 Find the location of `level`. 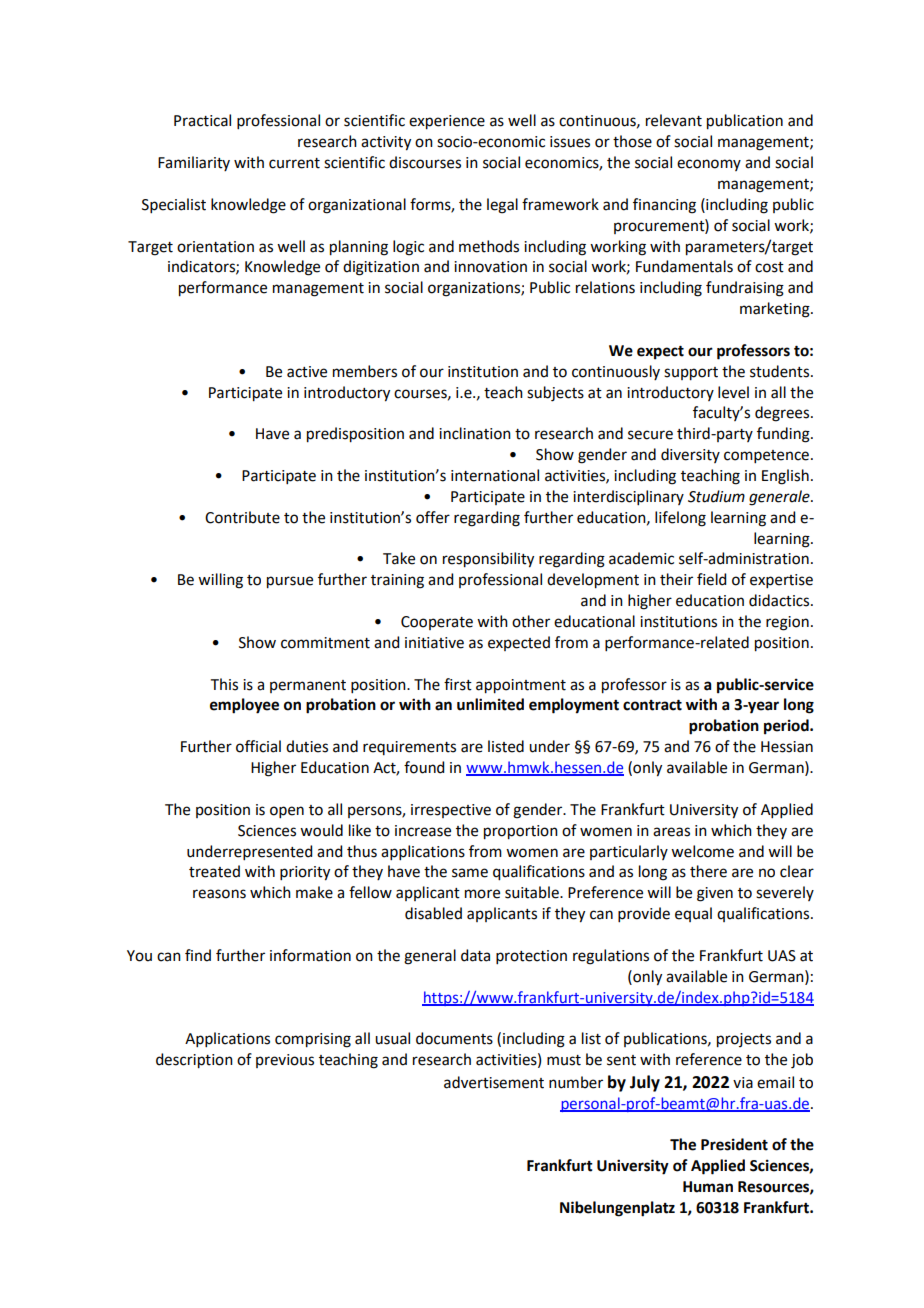

level is located at coordinates (733, 392).
